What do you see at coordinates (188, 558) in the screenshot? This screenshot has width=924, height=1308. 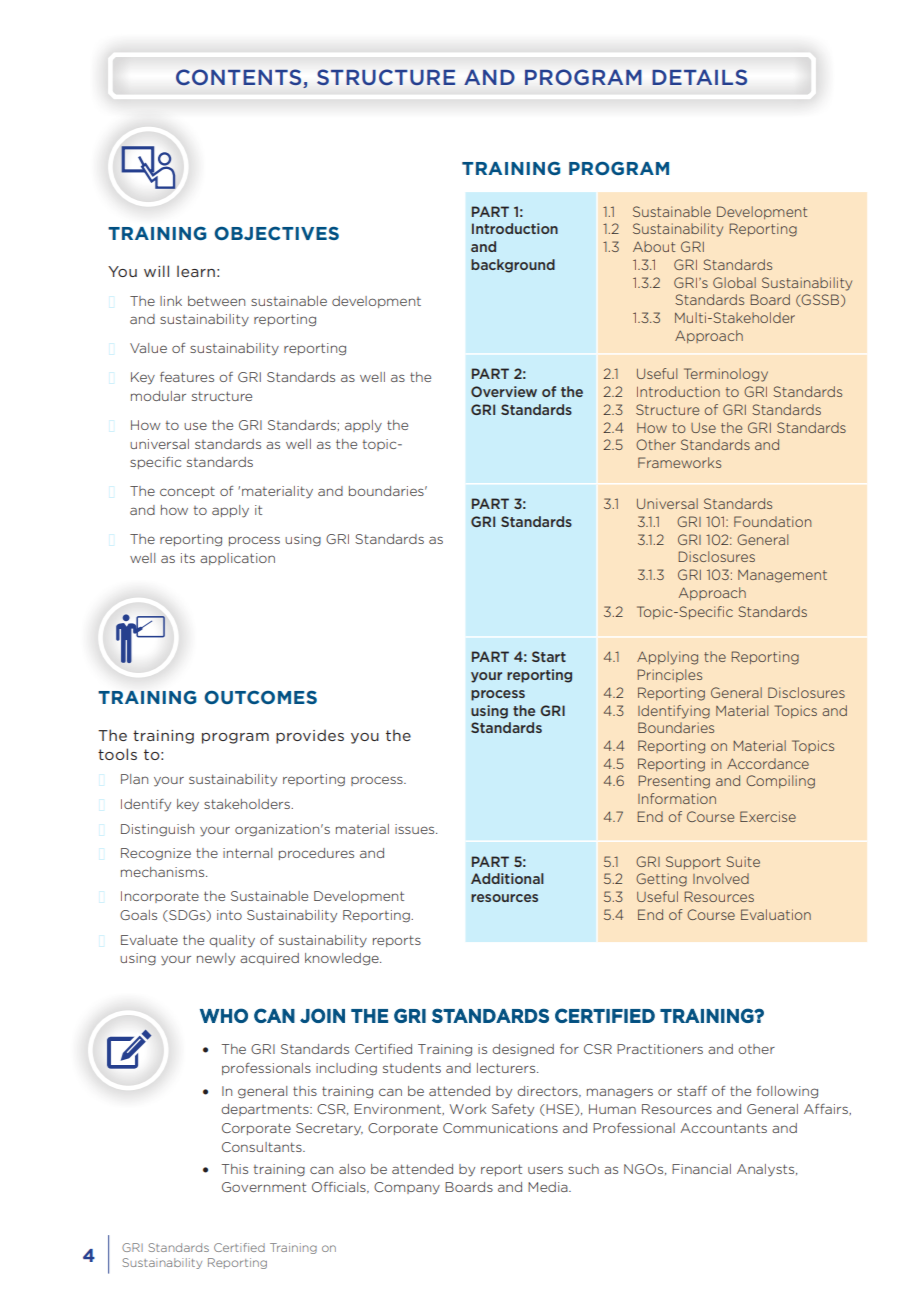 I see `its` at bounding box center [188, 558].
